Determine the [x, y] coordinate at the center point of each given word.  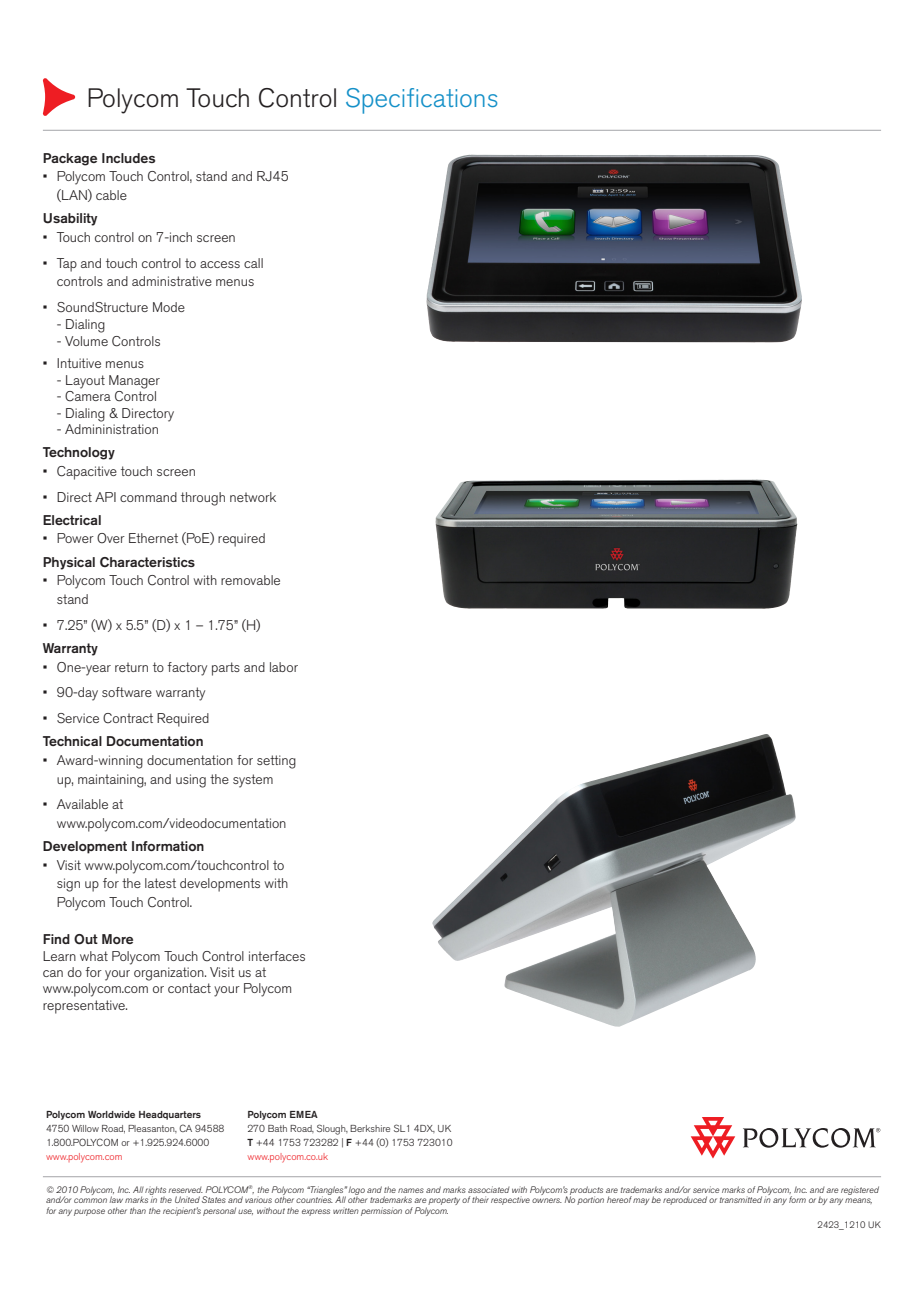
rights [155, 1191]
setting [276, 762]
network [253, 497]
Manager [134, 382]
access [220, 264]
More [117, 939]
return [131, 667]
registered [860, 1190]
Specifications [421, 101]
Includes [128, 158]
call [253, 263]
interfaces [277, 956]
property [444, 1201]
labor [284, 667]
